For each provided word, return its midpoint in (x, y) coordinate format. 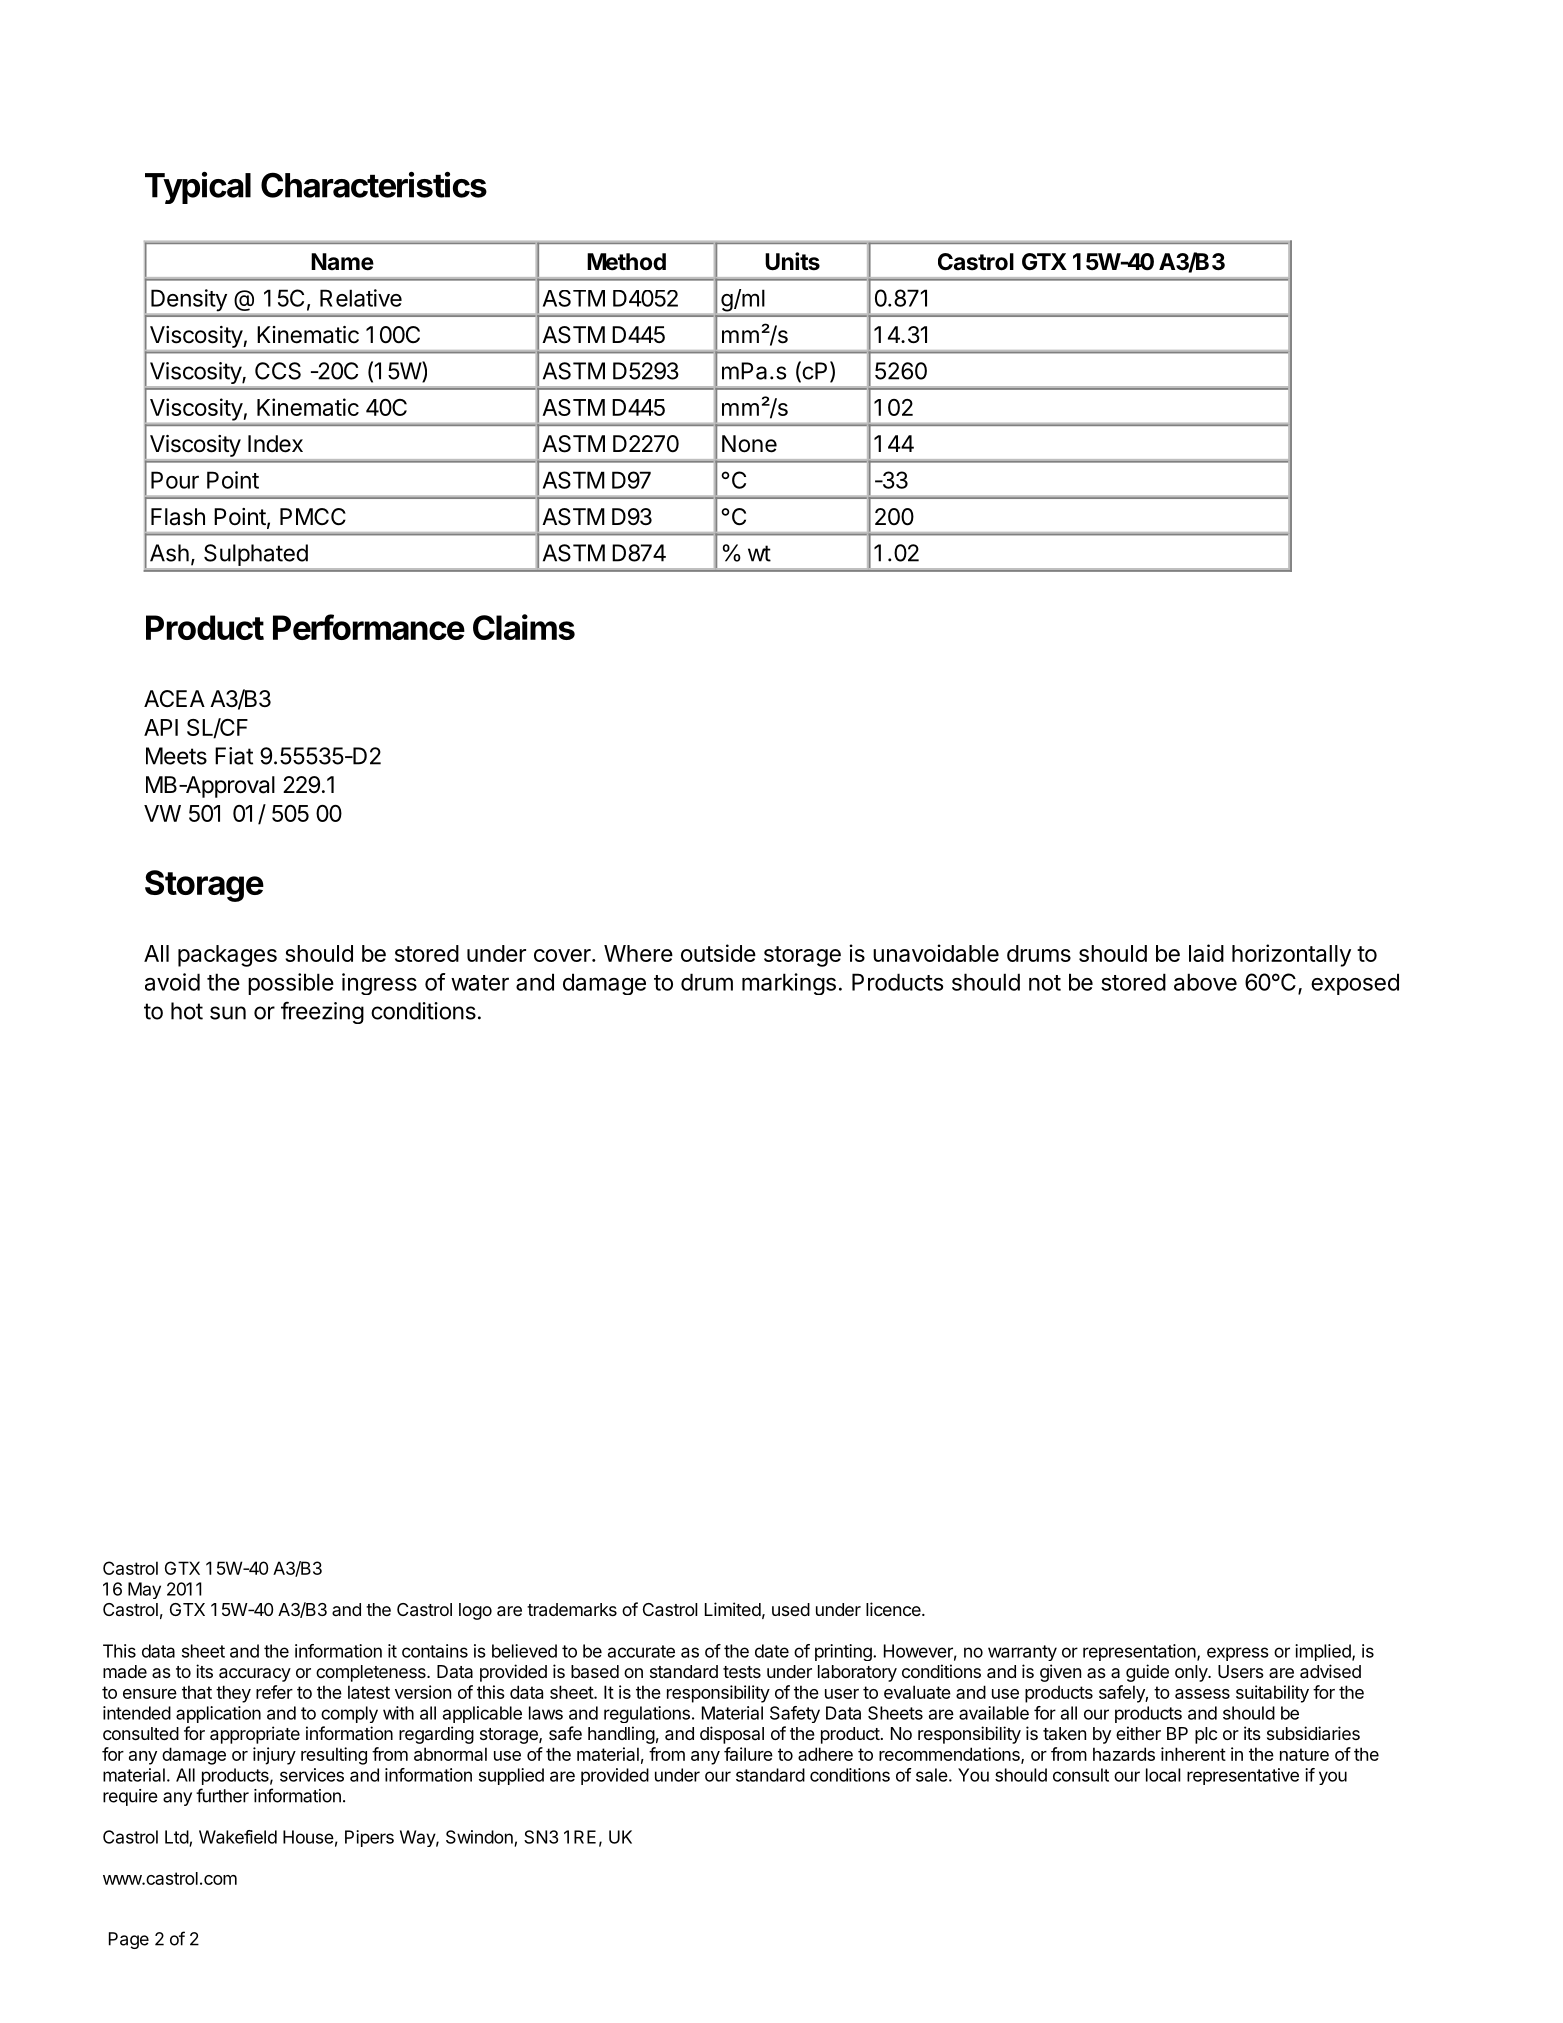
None (749, 444)
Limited (733, 1609)
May (144, 1590)
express (1238, 1654)
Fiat (234, 756)
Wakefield (238, 1837)
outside (718, 953)
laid (1206, 953)
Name (342, 262)
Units (792, 261)
